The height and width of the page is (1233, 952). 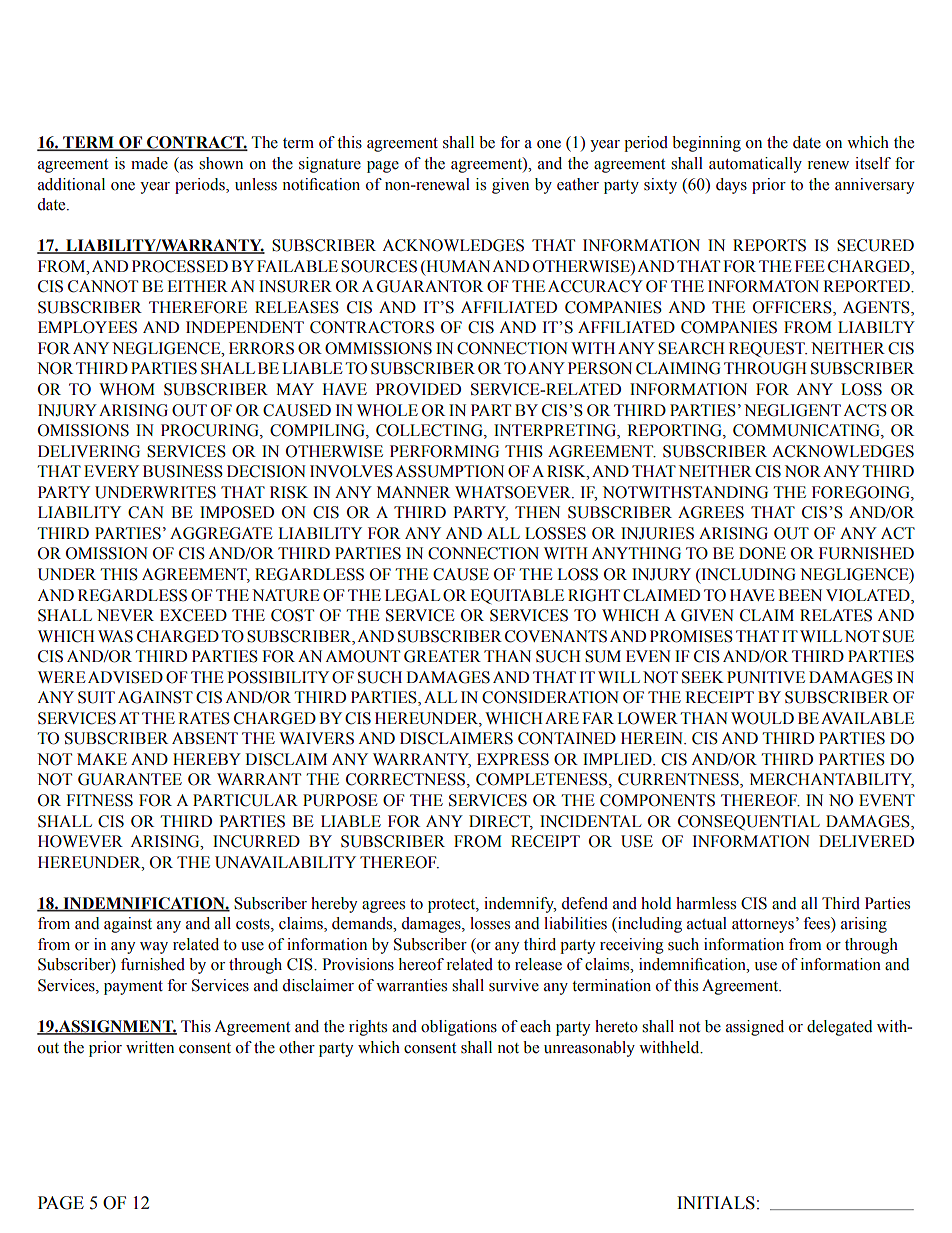 I want to click on written, so click(x=150, y=1047).
